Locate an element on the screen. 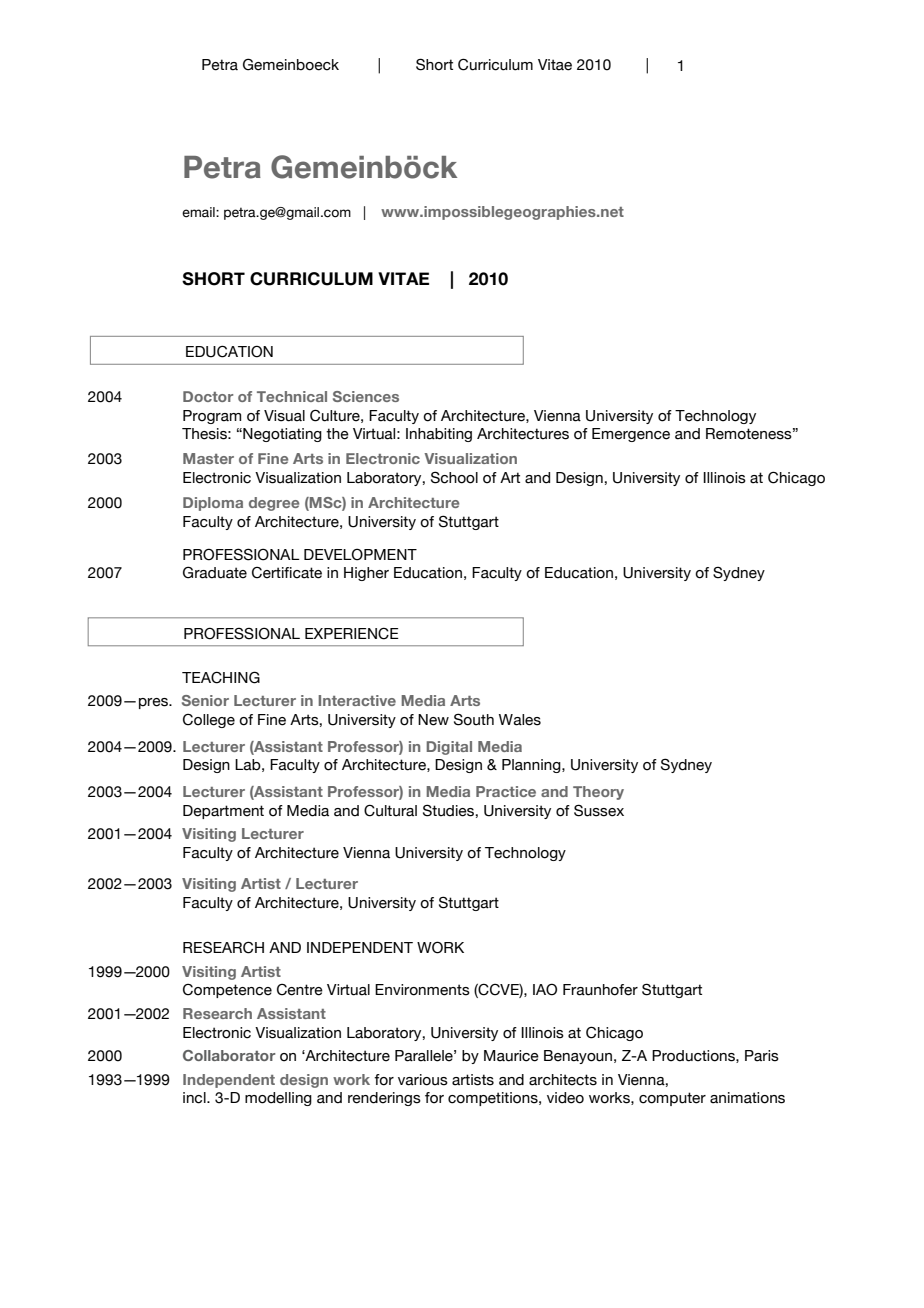 Image resolution: width=924 pixels, height=1308 pixels. Inhabiting is located at coordinates (439, 435).
